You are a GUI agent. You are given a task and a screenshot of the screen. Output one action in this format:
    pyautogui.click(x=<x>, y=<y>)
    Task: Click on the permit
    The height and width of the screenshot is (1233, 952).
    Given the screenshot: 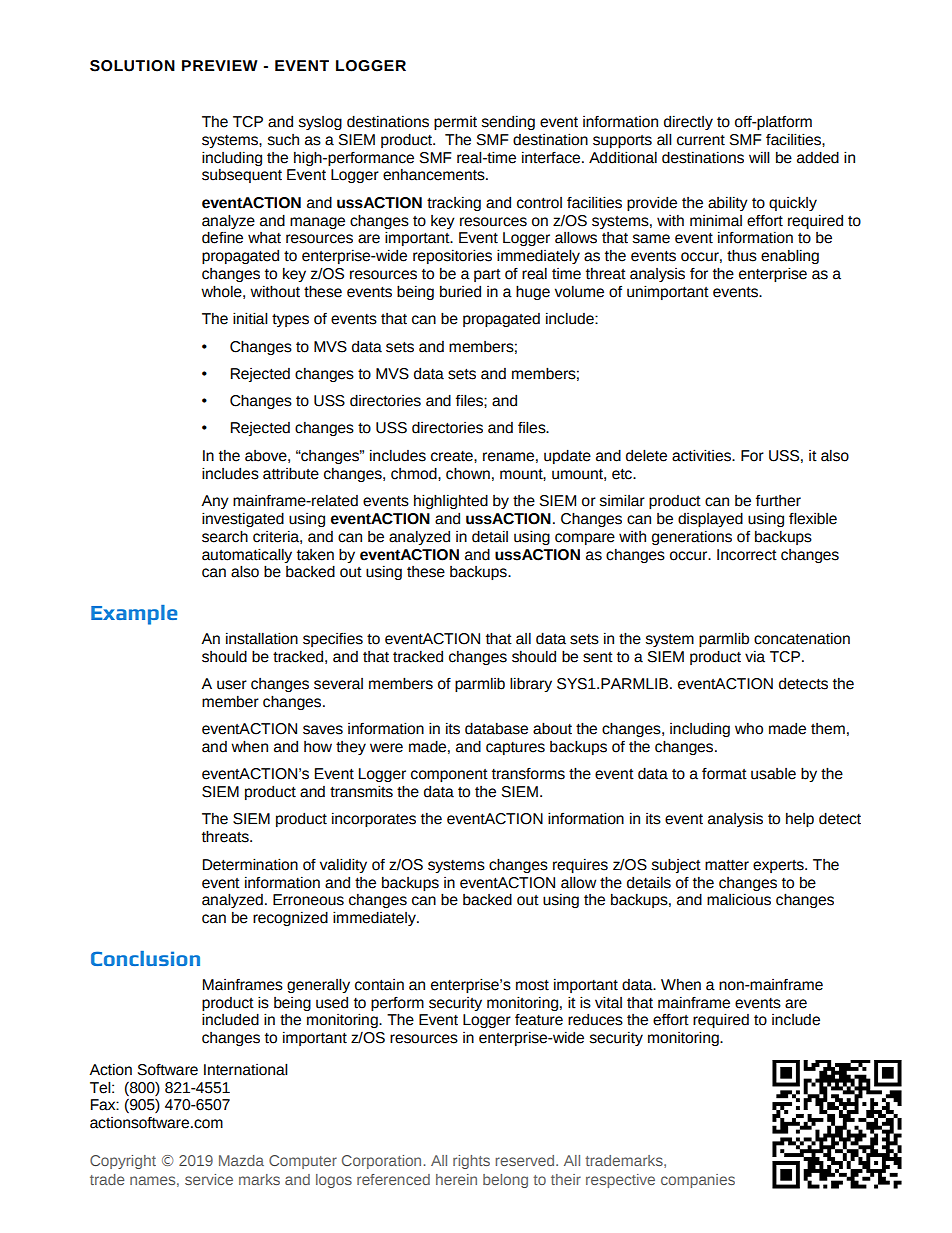 What is the action you would take?
    pyautogui.click(x=455, y=123)
